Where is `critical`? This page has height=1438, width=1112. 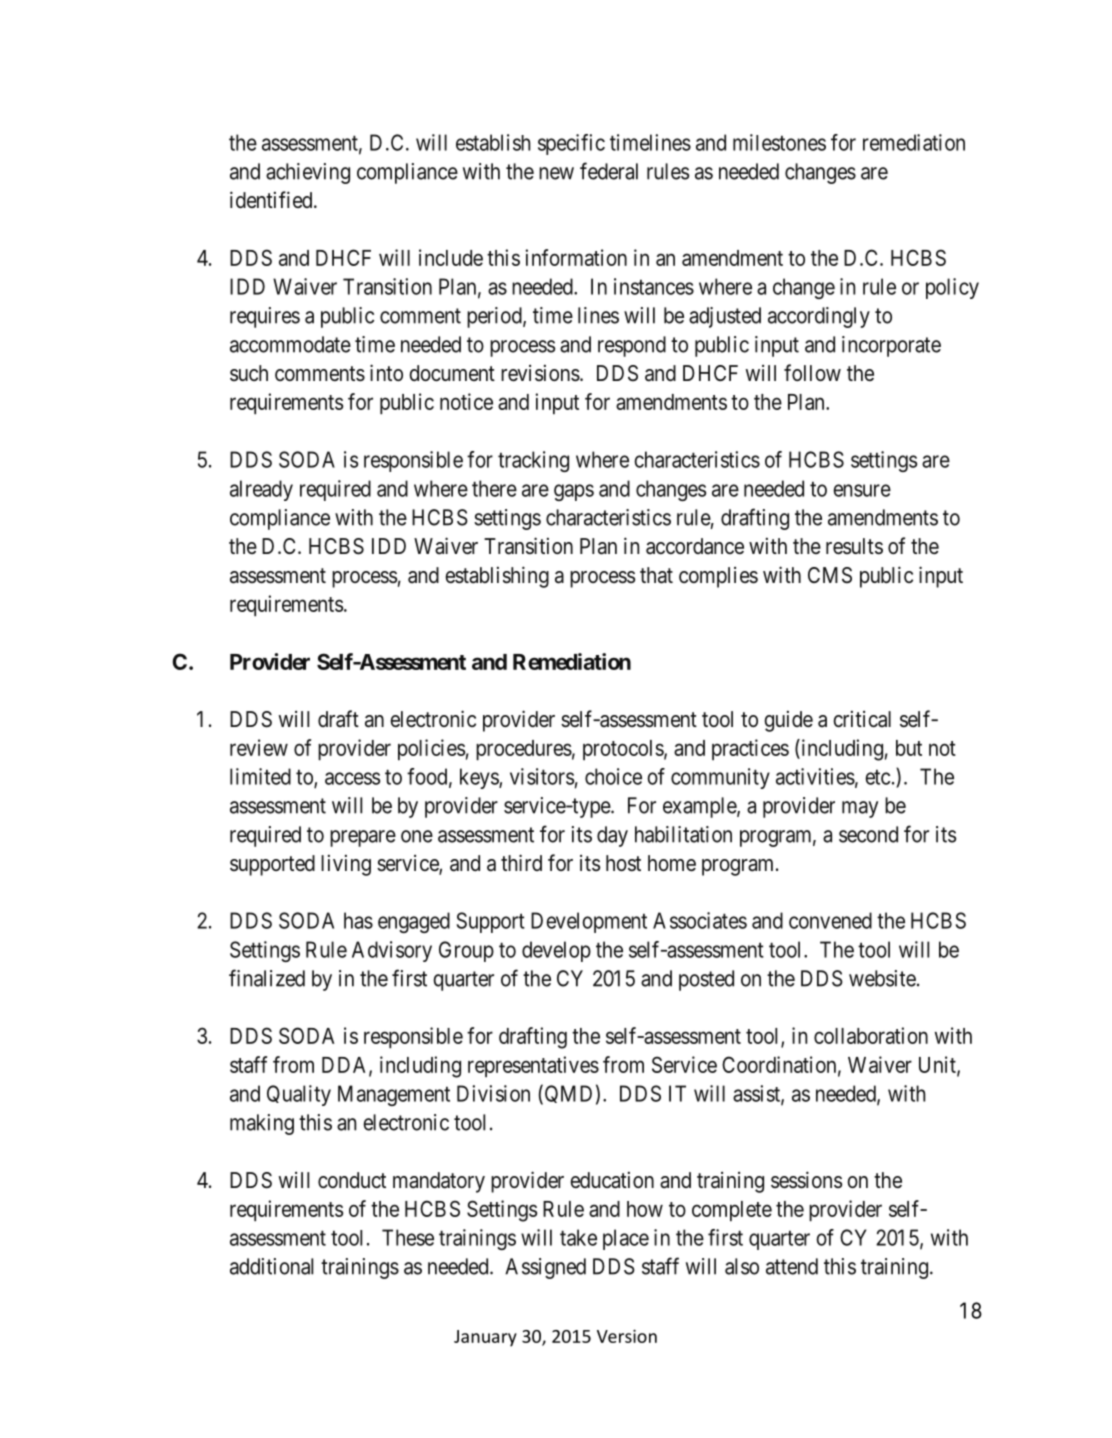
critical is located at coordinates (862, 719).
